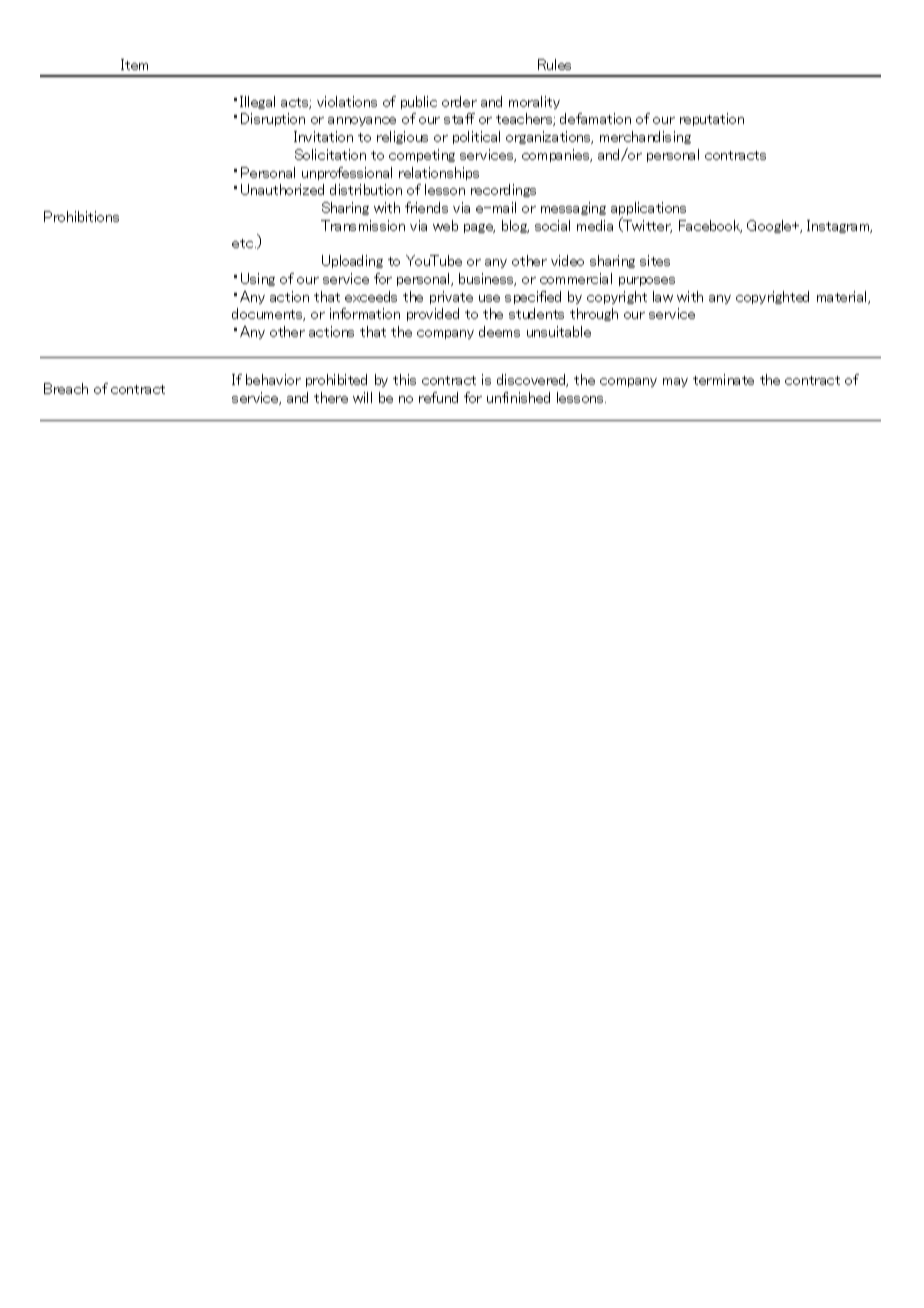 The width and height of the document is (924, 1308). I want to click on Rules, so click(554, 64).
